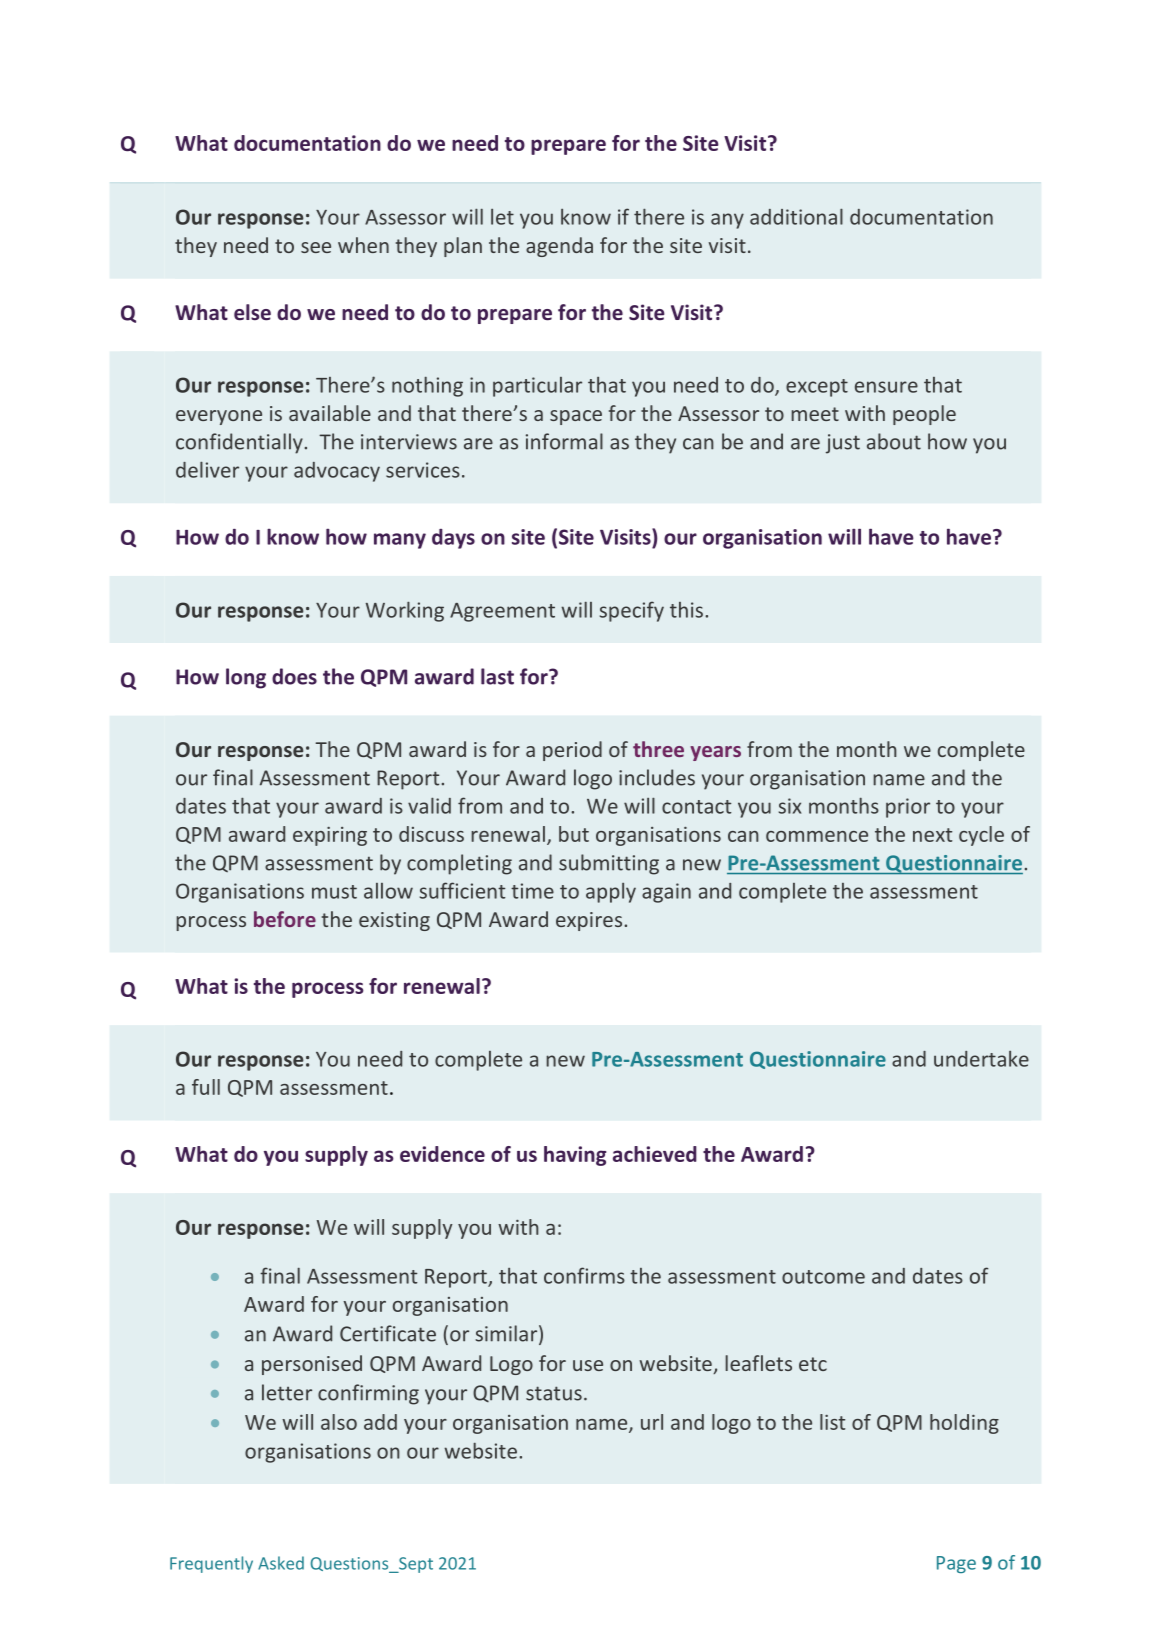  What do you see at coordinates (796, 216) in the page?
I see `additional` at bounding box center [796, 216].
